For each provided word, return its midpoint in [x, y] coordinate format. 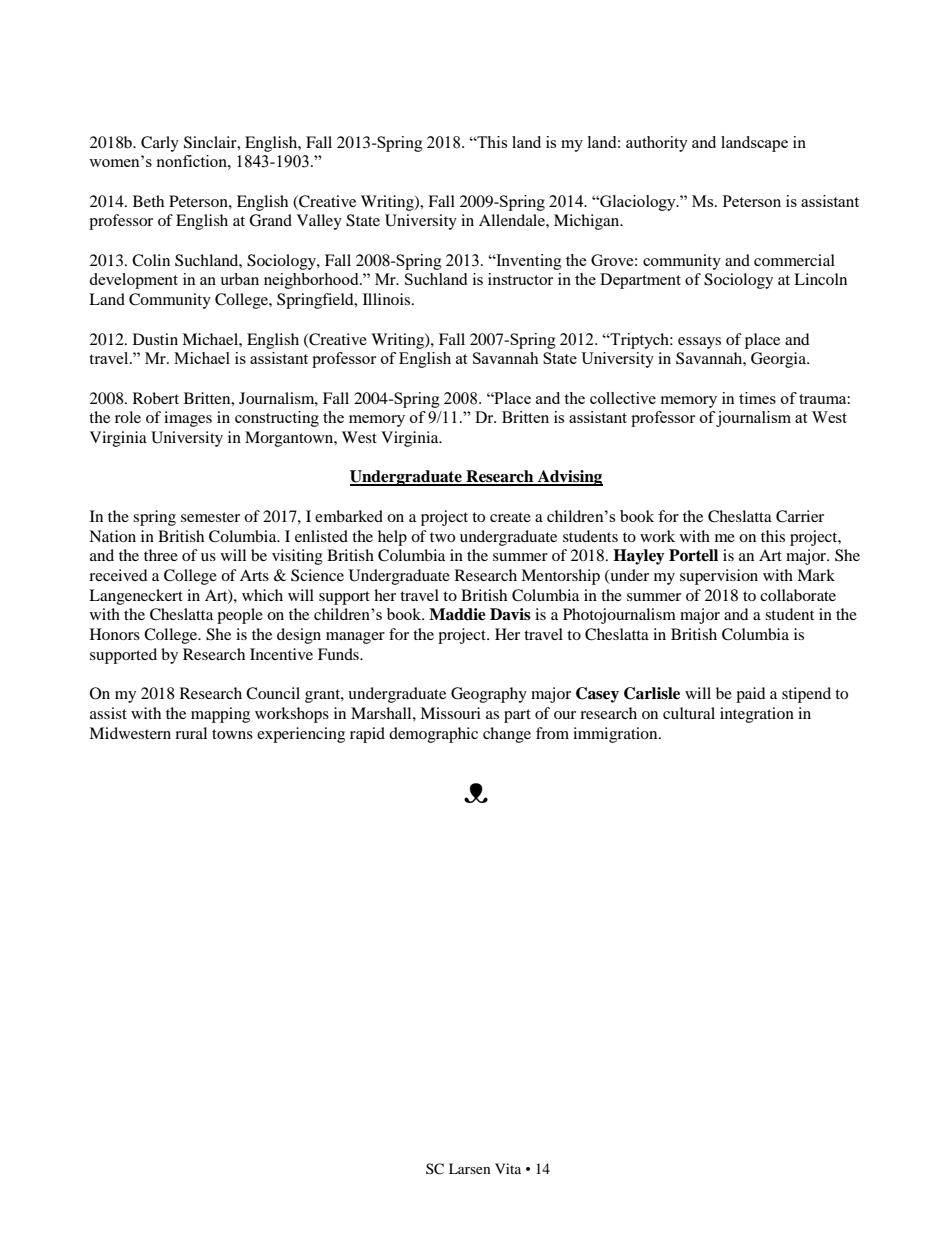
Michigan [588, 222]
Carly [160, 144]
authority [657, 144]
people [240, 616]
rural [191, 733]
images [188, 419]
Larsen [470, 1168]
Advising [569, 478]
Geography [489, 695]
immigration [616, 735]
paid [751, 695]
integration [757, 715]
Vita [508, 1168]
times [757, 398]
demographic [433, 735]
